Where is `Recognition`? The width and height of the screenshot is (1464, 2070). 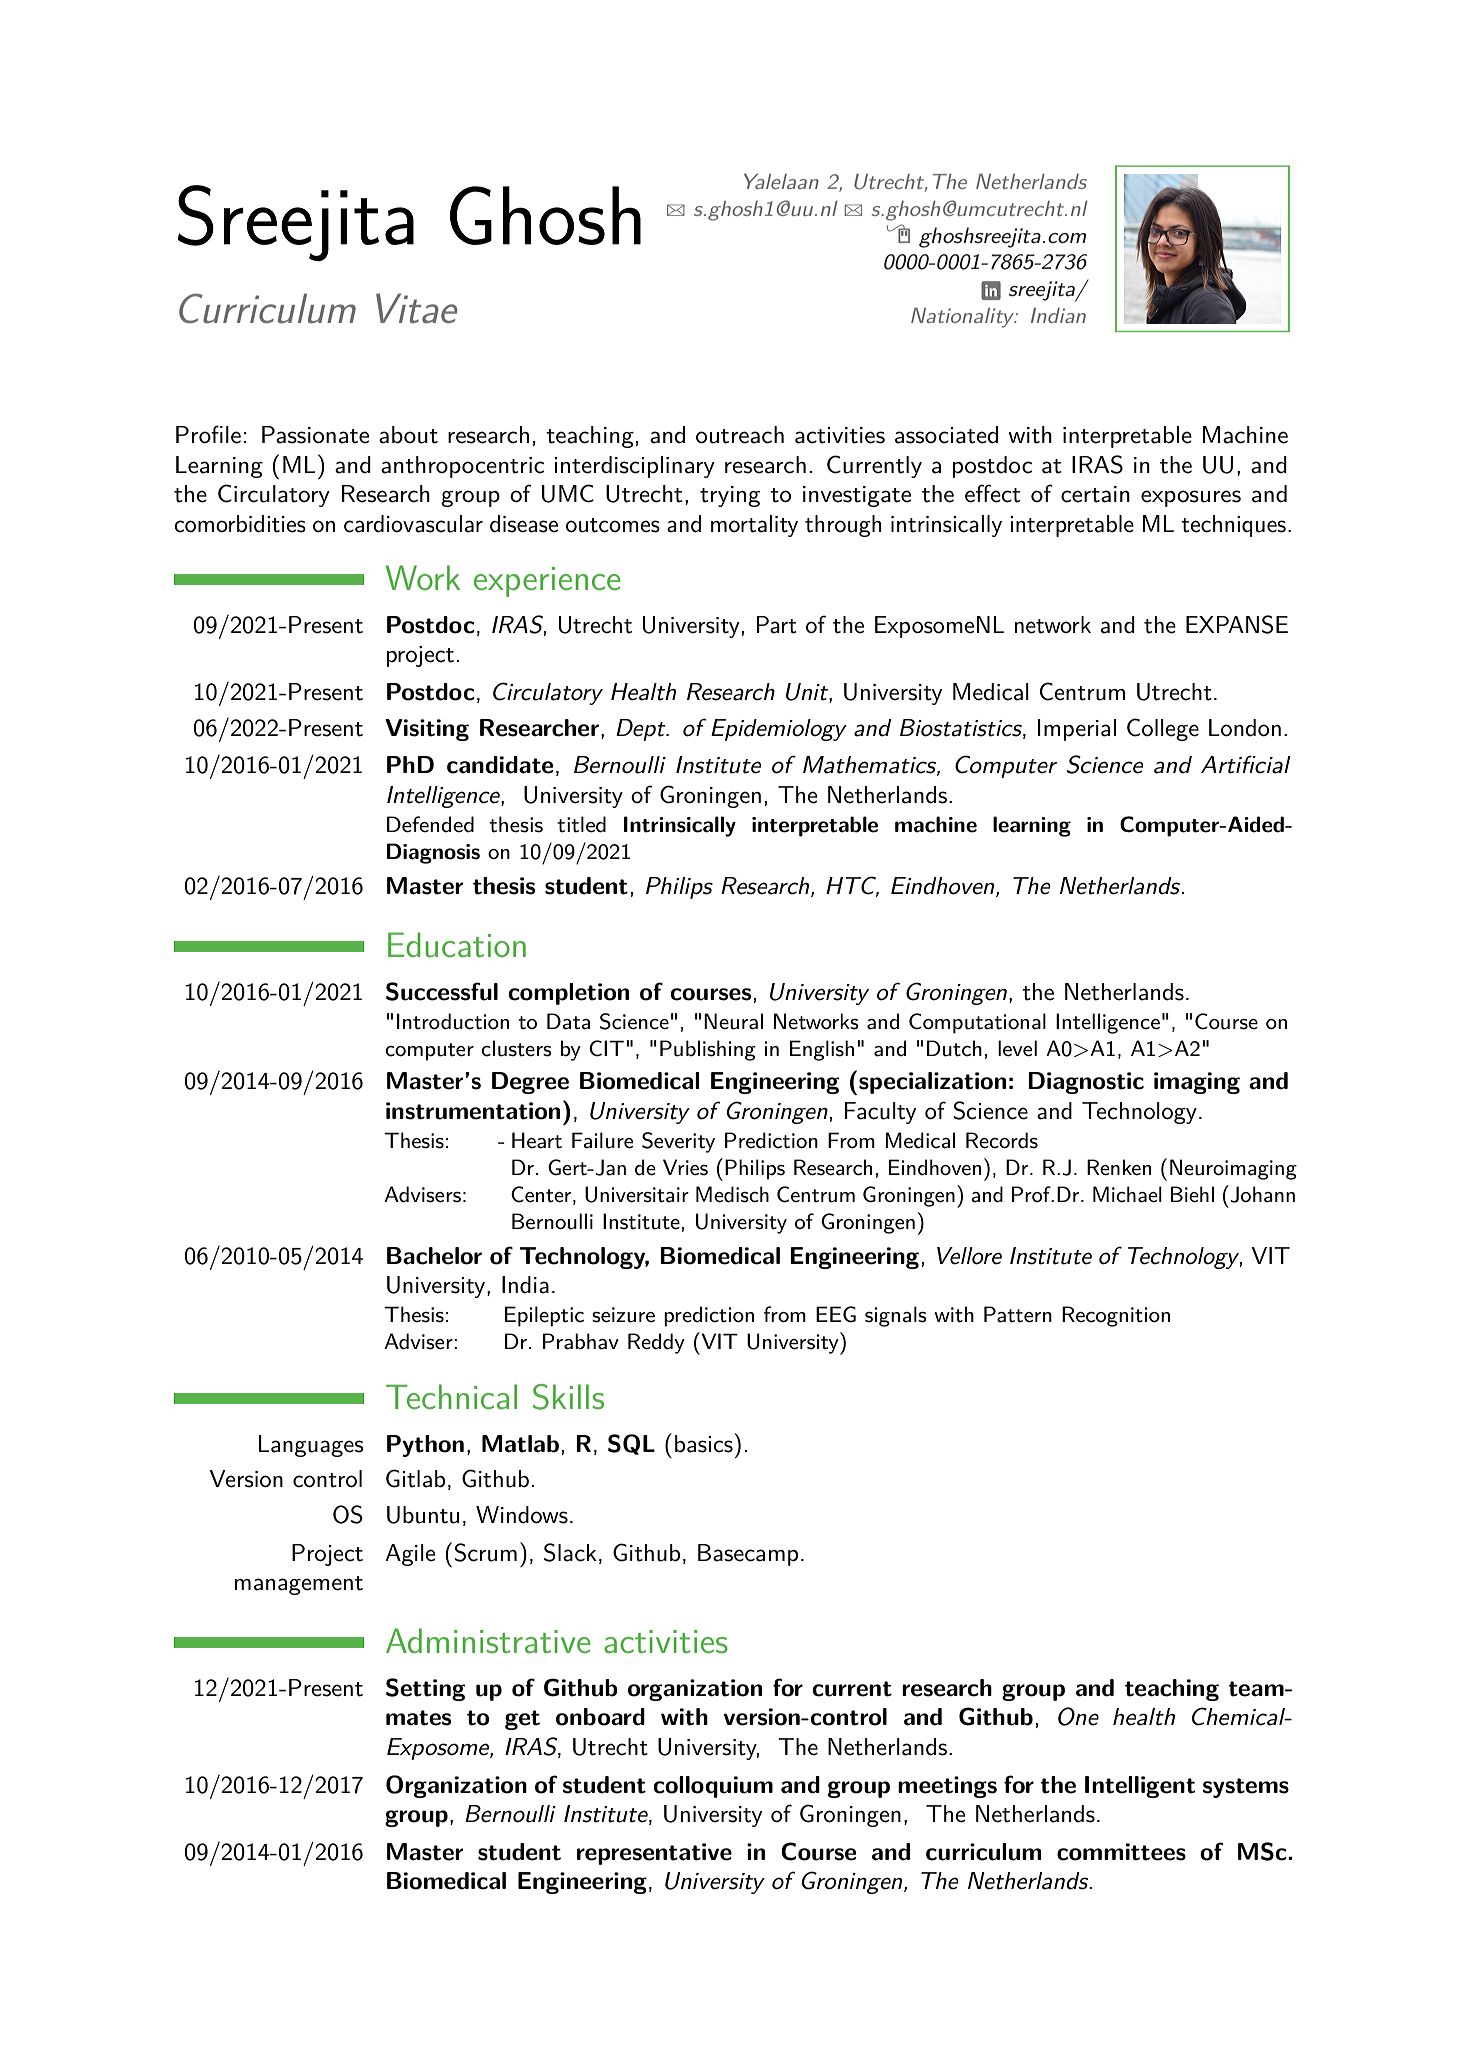
Recognition is located at coordinates (1116, 1316).
